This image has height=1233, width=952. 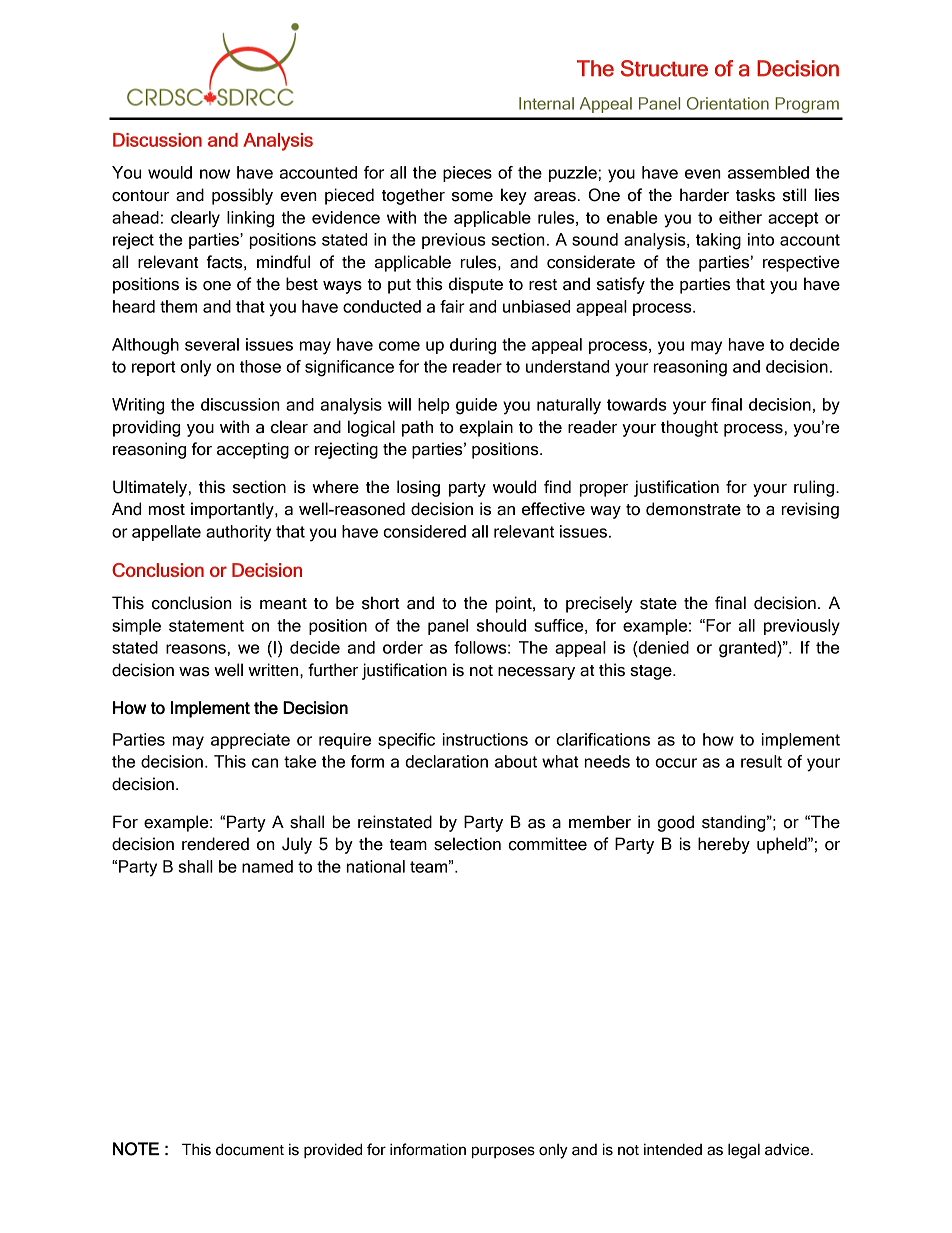 I want to click on appreciate, so click(x=250, y=741).
